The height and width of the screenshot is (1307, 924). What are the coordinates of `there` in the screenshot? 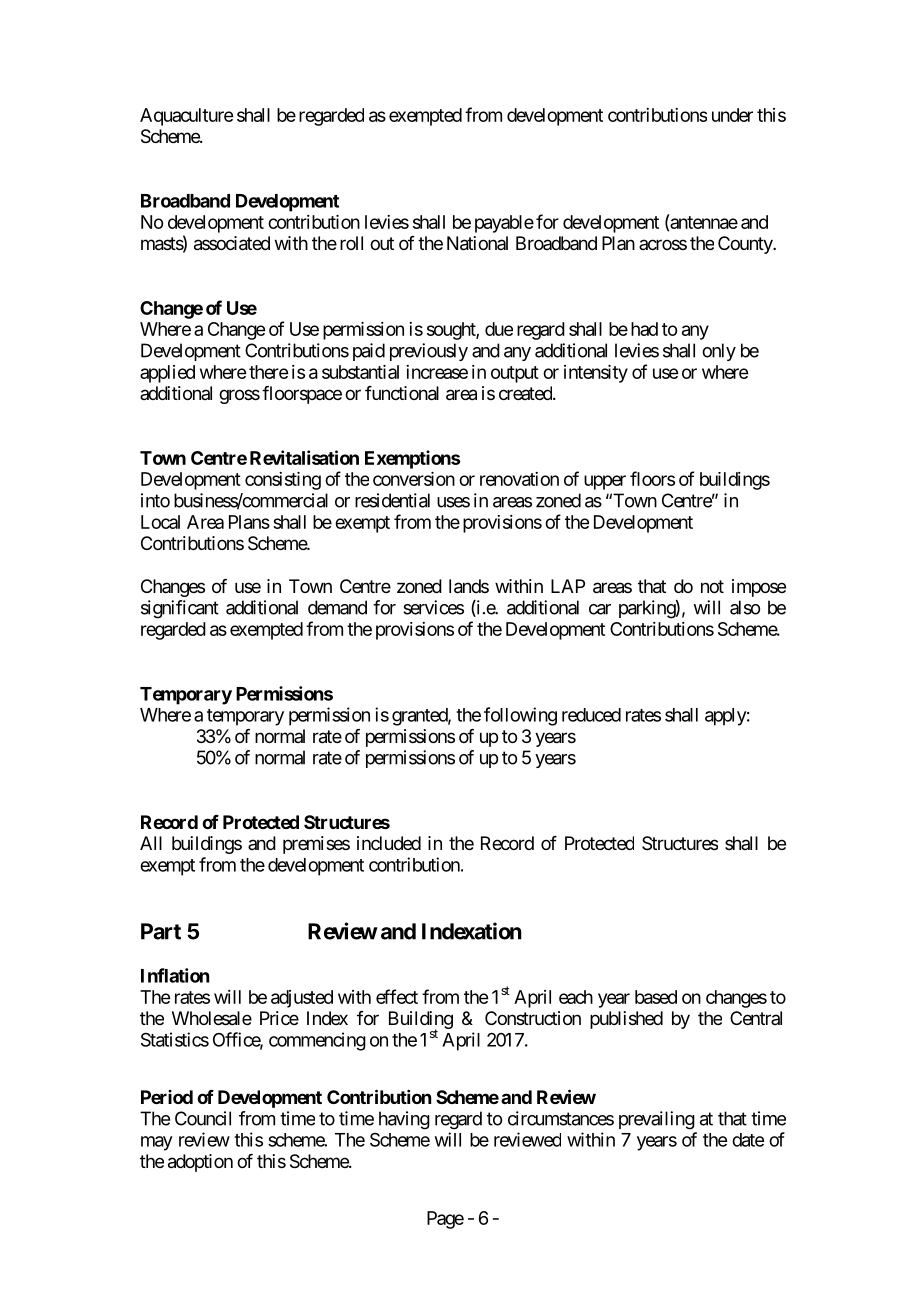 It's located at (268, 372).
